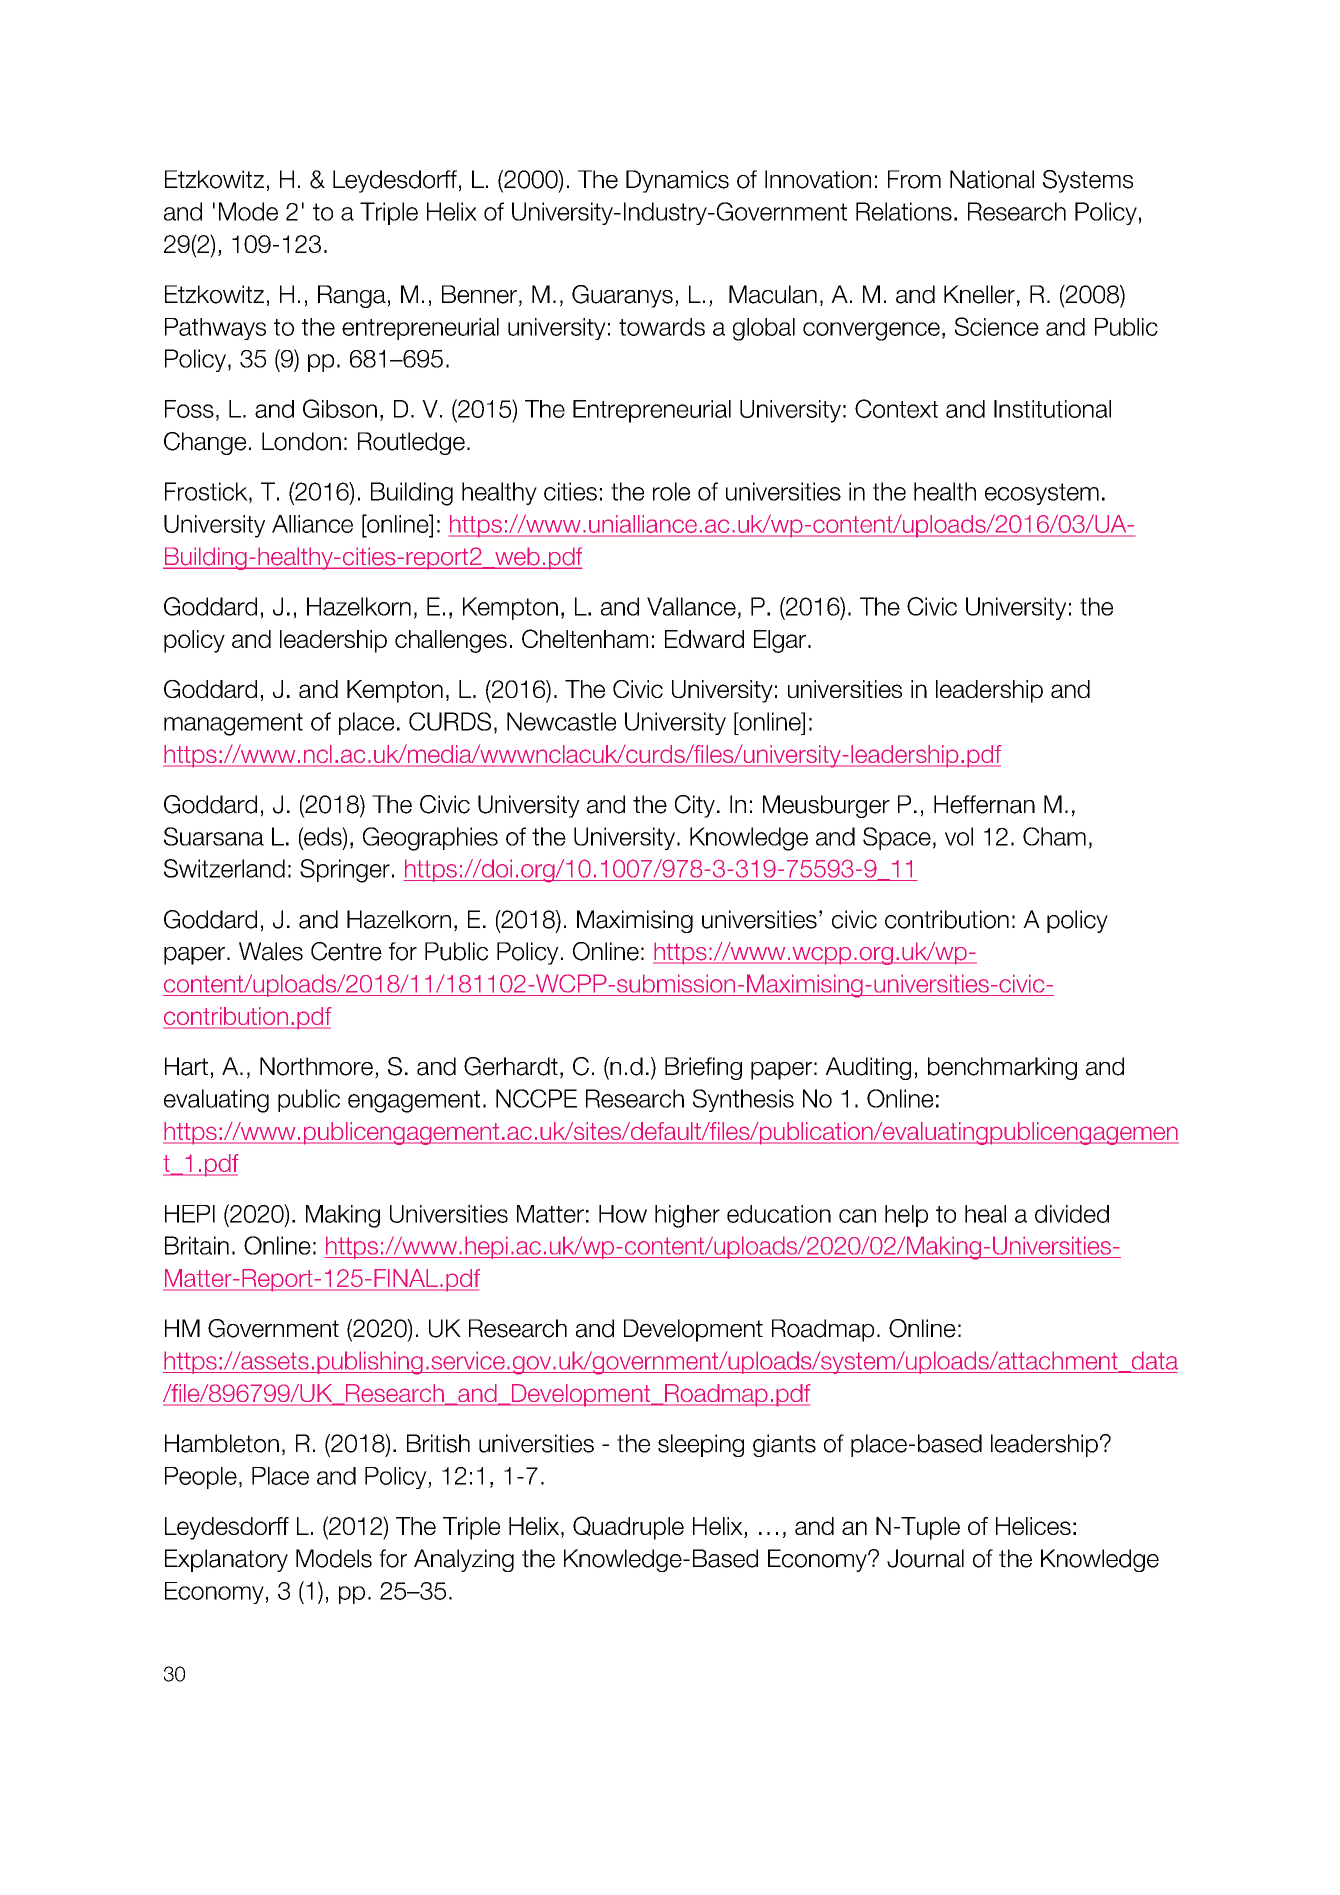 The width and height of the screenshot is (1340, 1895). I want to click on National, so click(992, 179).
